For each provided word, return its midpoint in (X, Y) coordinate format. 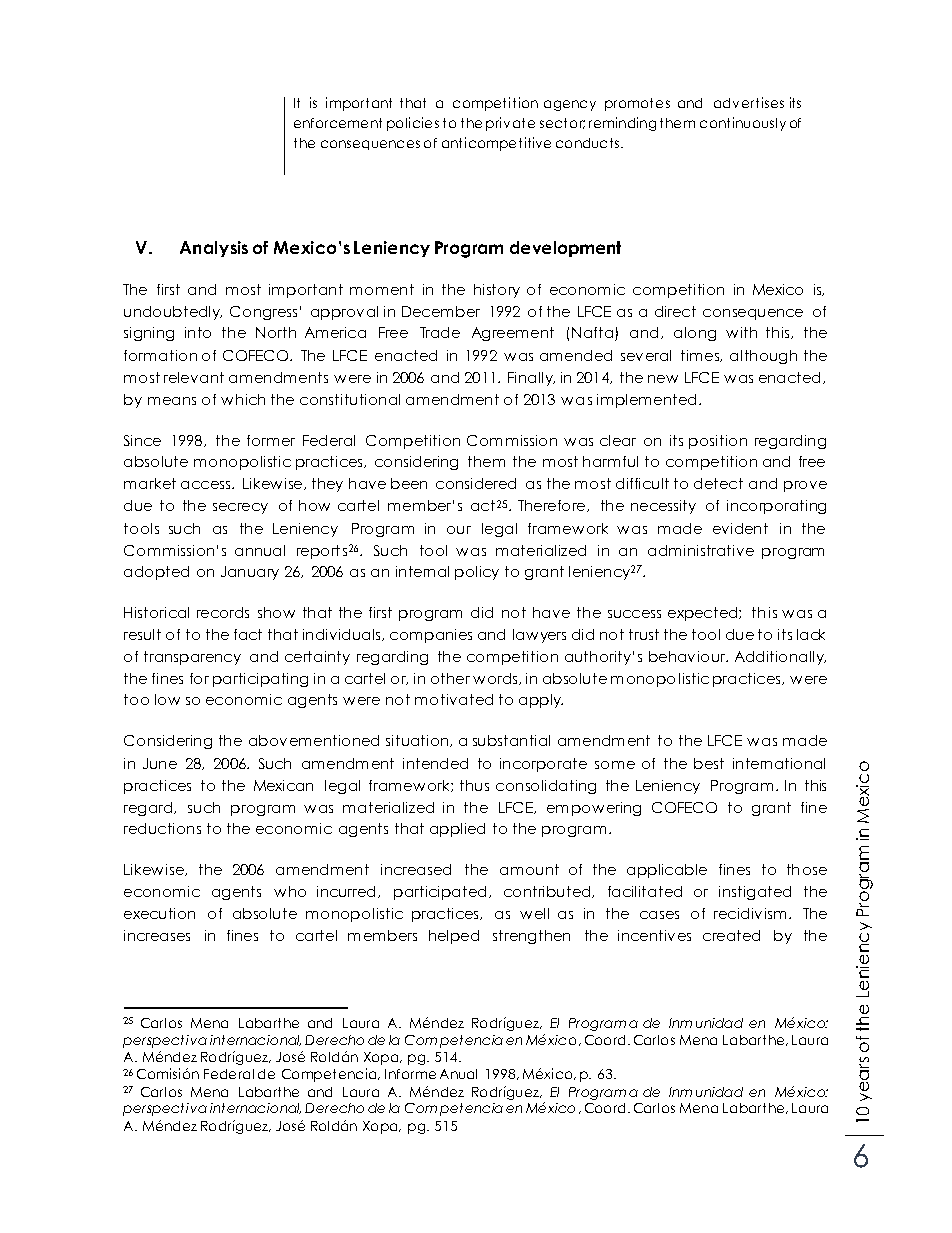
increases (157, 935)
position (718, 442)
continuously (743, 124)
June (160, 763)
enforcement (338, 123)
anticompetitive (496, 144)
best (709, 763)
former (271, 440)
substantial (511, 740)
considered (476, 483)
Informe (410, 1074)
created (731, 935)
